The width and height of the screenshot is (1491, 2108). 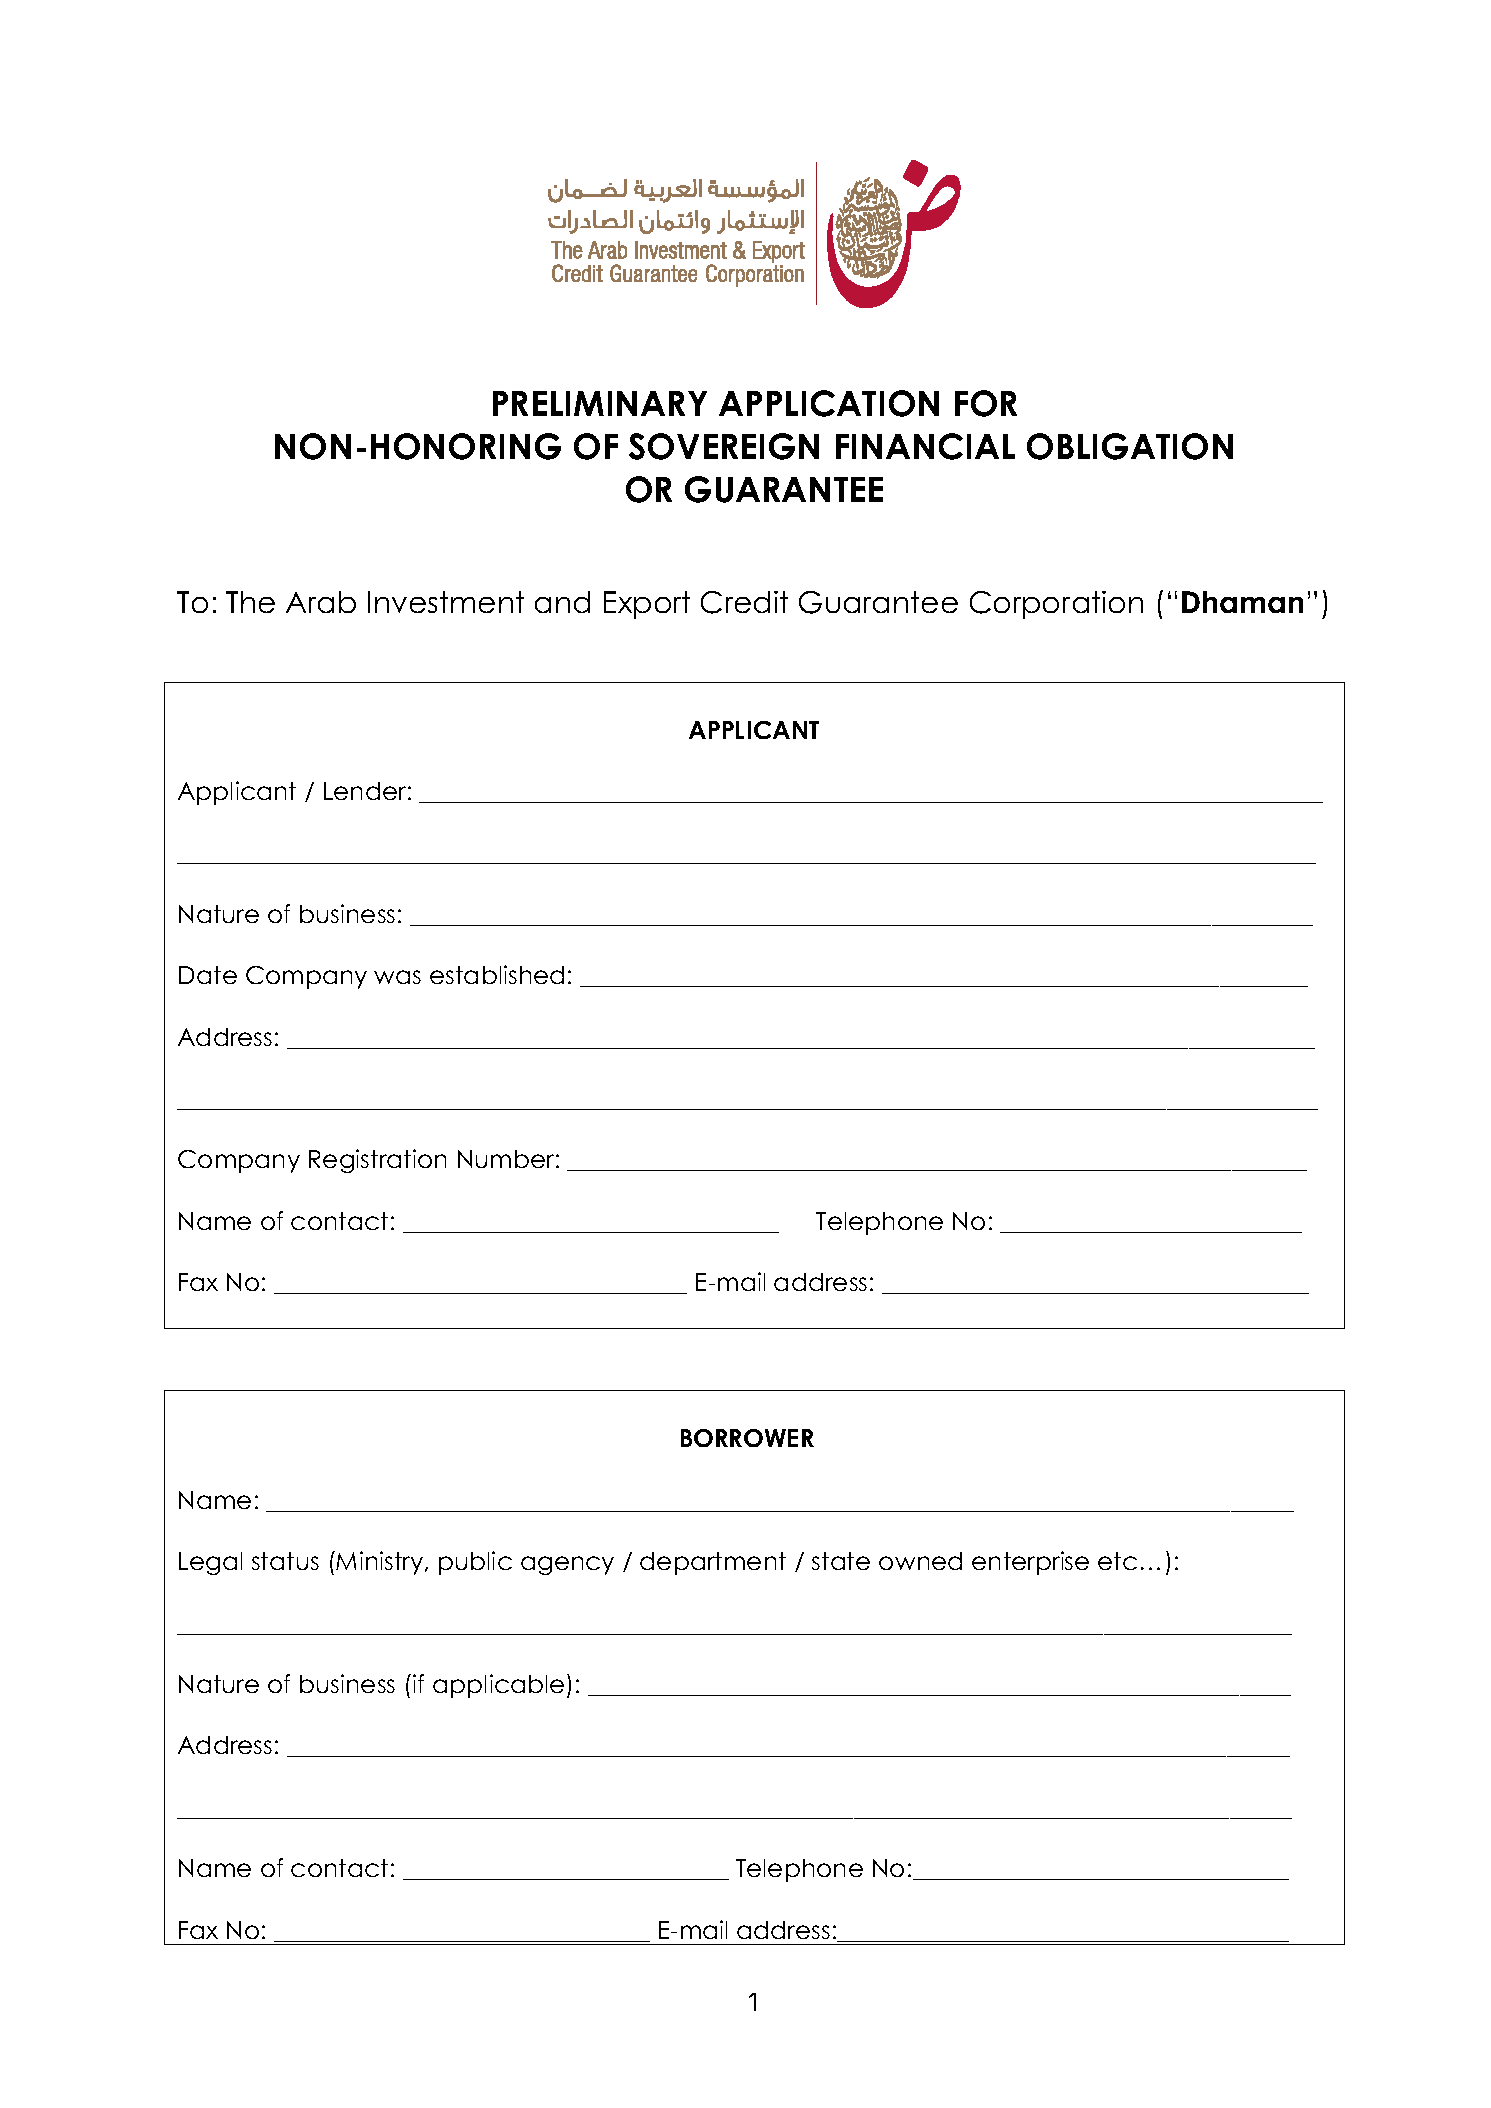 I want to click on Registration, so click(x=377, y=1161).
